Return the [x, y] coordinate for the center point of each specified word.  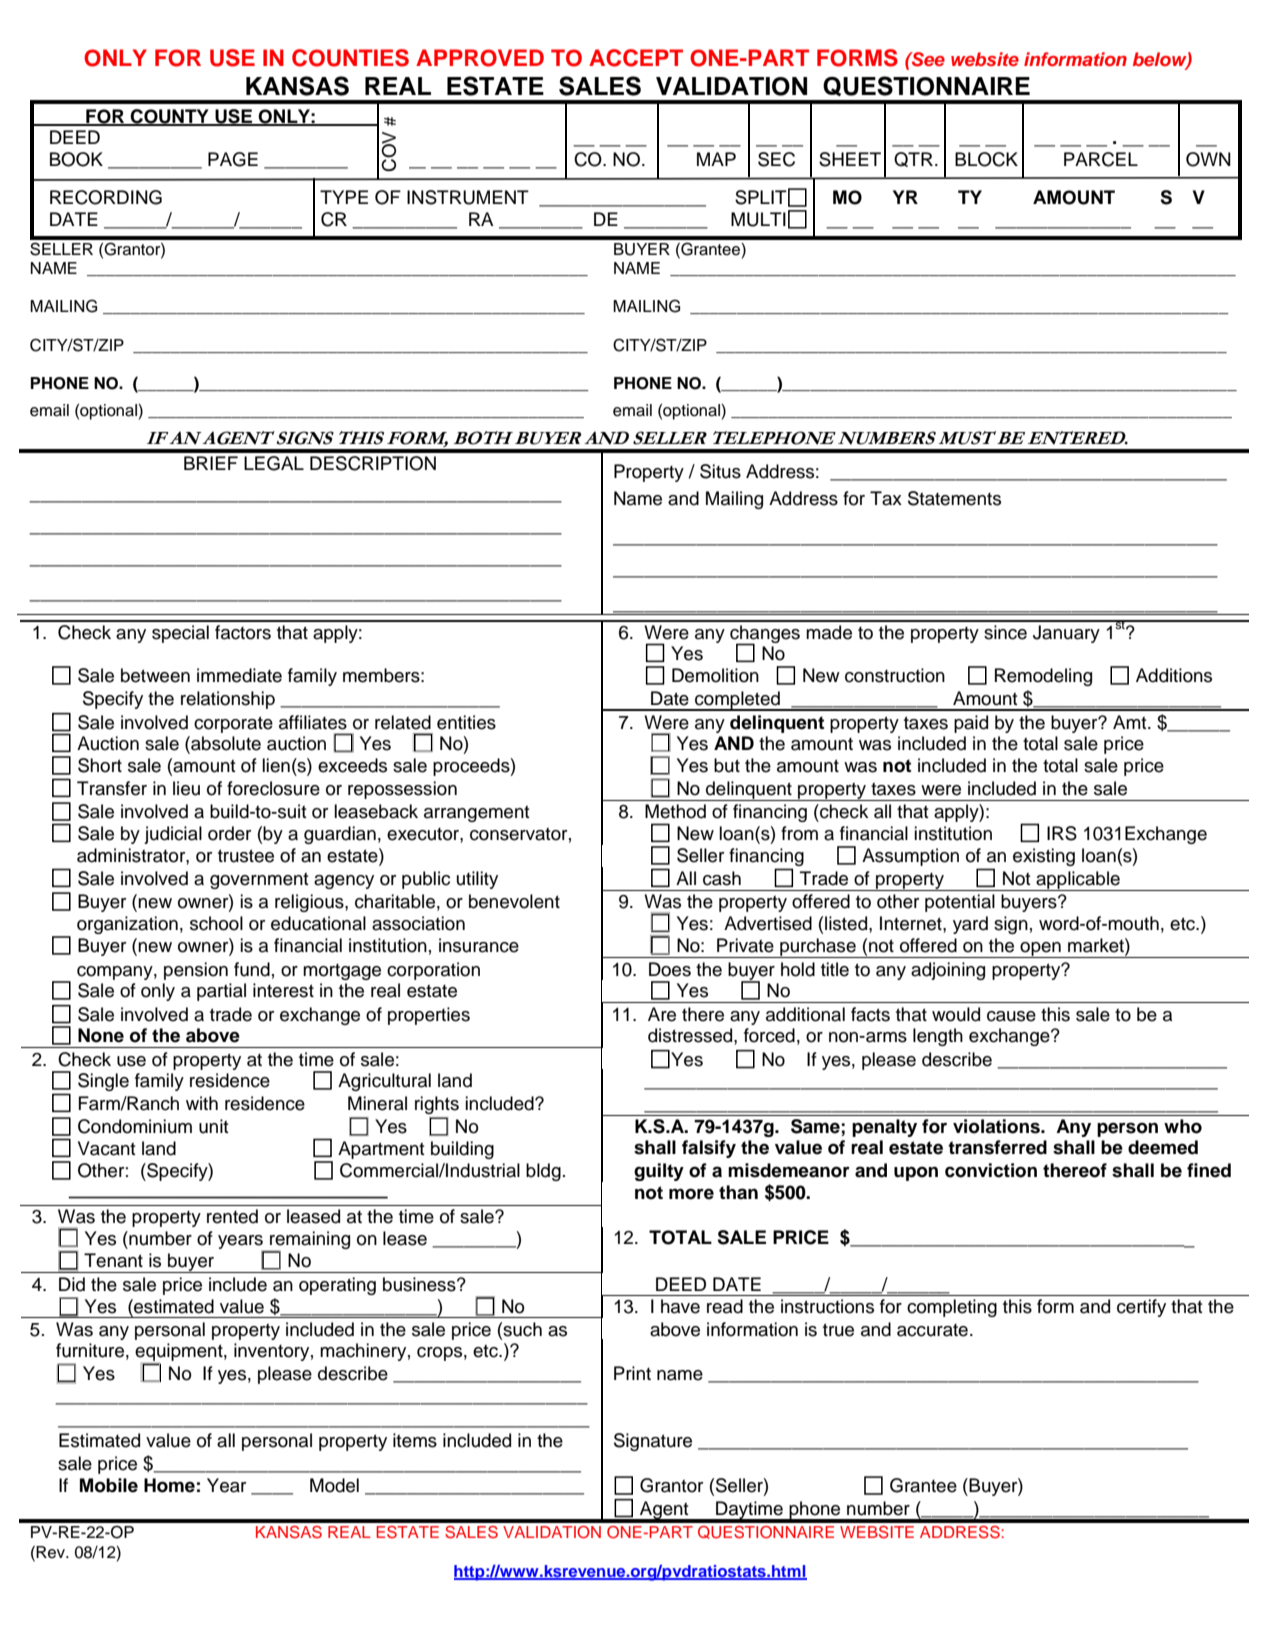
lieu [186, 788]
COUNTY [169, 117]
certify [1141, 1308]
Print [632, 1373]
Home [169, 1485]
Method [675, 811]
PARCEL [1101, 159]
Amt [1131, 722]
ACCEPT [636, 58]
